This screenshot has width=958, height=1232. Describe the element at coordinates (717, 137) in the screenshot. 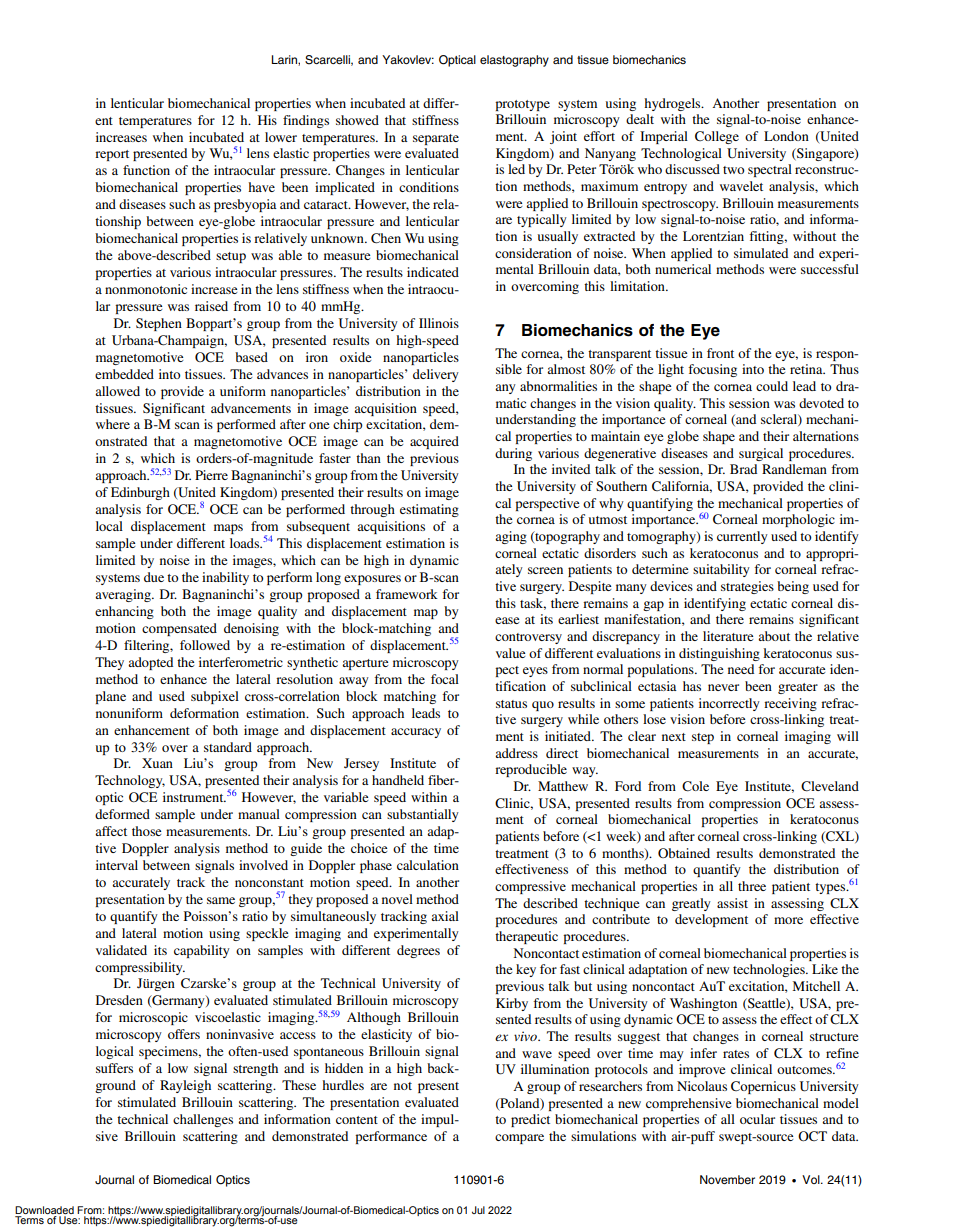

I see `College` at that location.
